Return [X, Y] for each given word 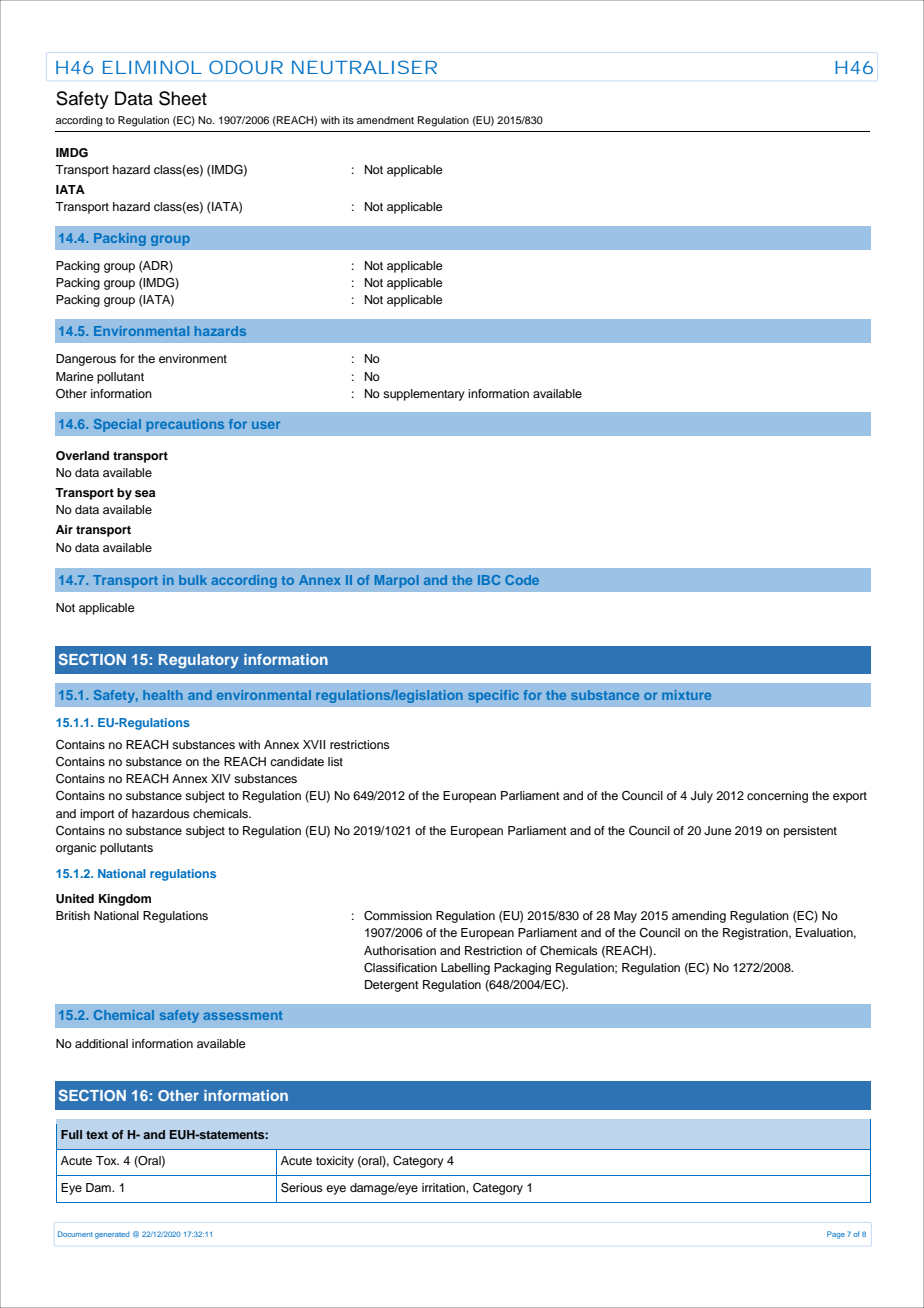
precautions [185, 425]
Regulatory [199, 661]
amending [699, 917]
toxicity [335, 1162]
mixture [686, 695]
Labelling [465, 969]
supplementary [424, 395]
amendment [385, 120]
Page [836, 1235]
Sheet [183, 98]
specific [493, 696]
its [348, 120]
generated [112, 1235]
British [73, 915]
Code [522, 580]
